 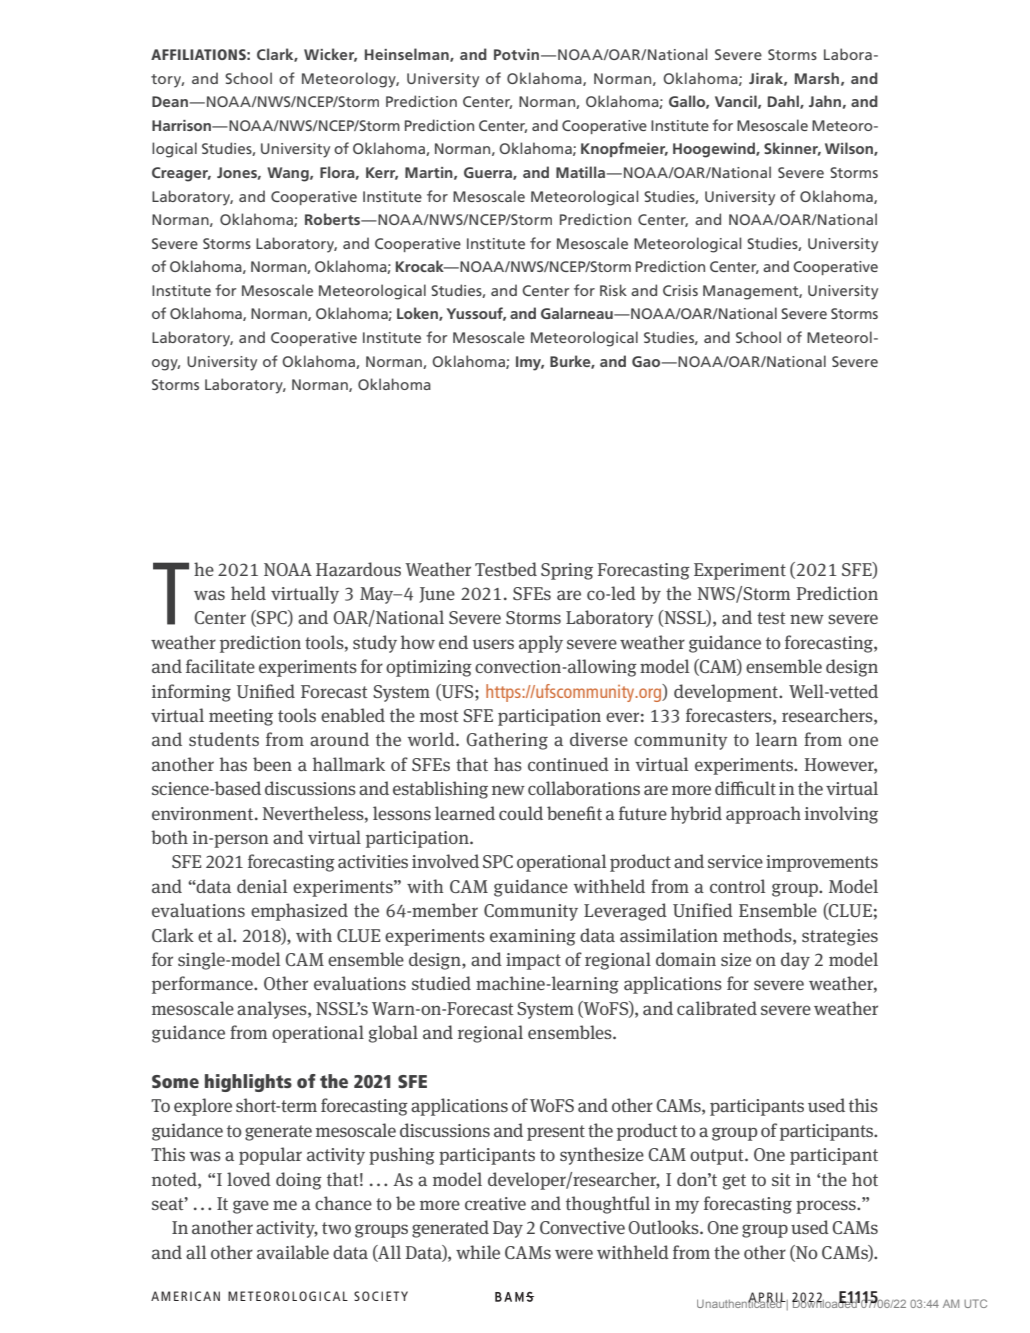 I want to click on strategies, so click(x=840, y=937).
